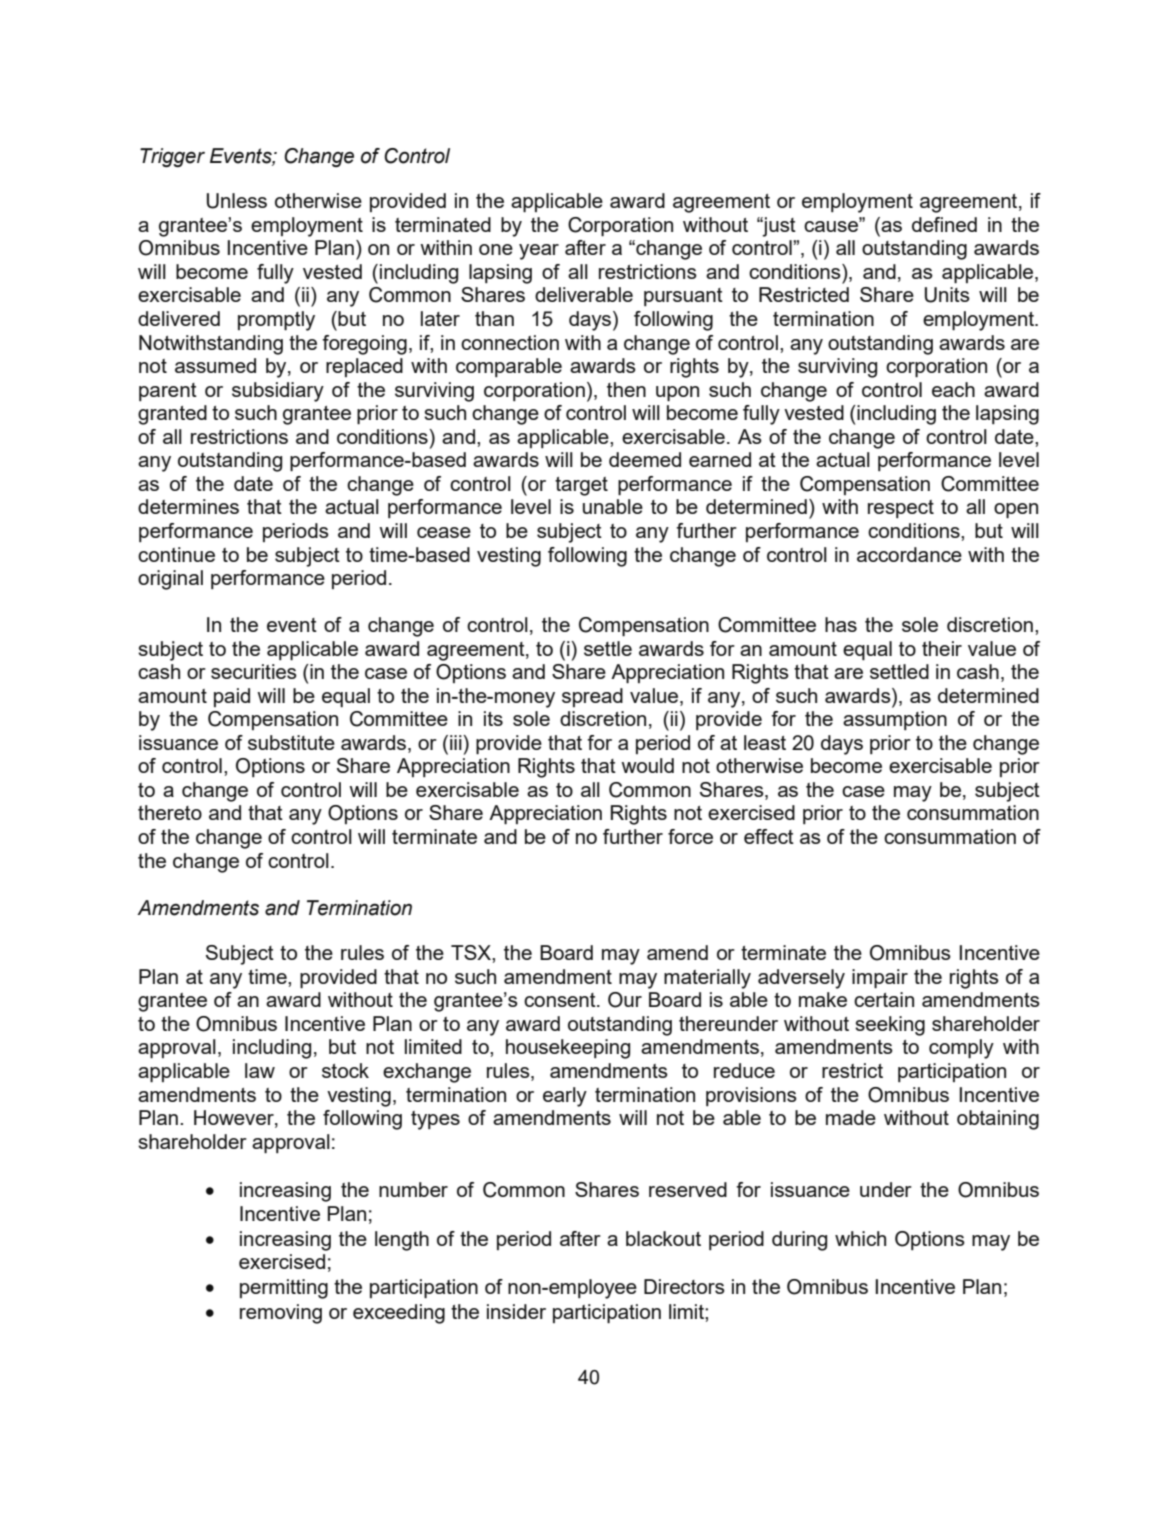 This page has height=1520, width=1175. What do you see at coordinates (539, 252) in the page?
I see `year` at bounding box center [539, 252].
